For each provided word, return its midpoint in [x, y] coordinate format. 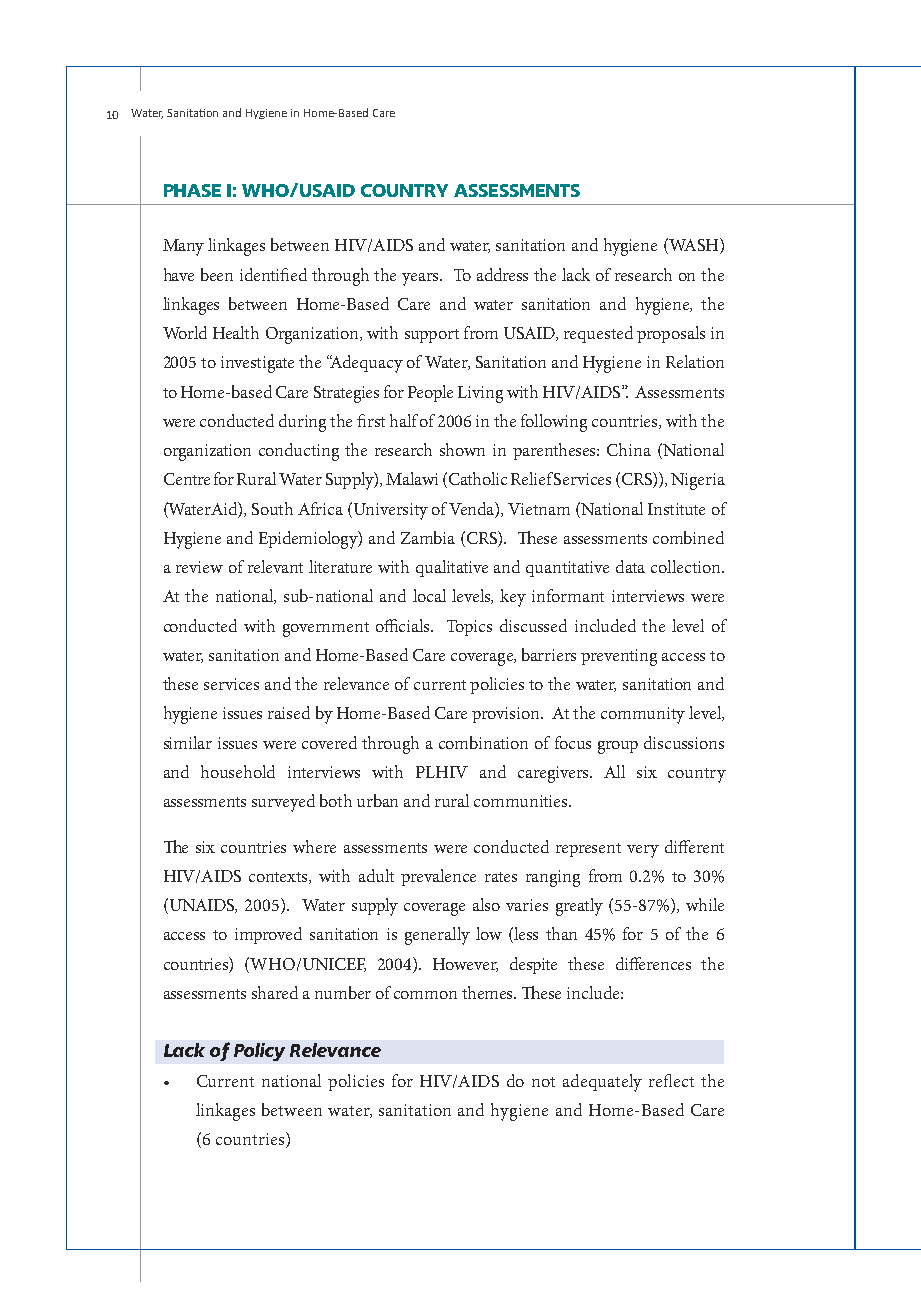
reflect [671, 1080]
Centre [187, 479]
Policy [259, 1052]
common [425, 995]
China [629, 449]
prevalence [438, 877]
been [217, 274]
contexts [279, 878]
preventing [619, 657]
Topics [469, 628]
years [421, 279]
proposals [671, 334]
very [643, 851]
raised [289, 712]
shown [462, 449]
